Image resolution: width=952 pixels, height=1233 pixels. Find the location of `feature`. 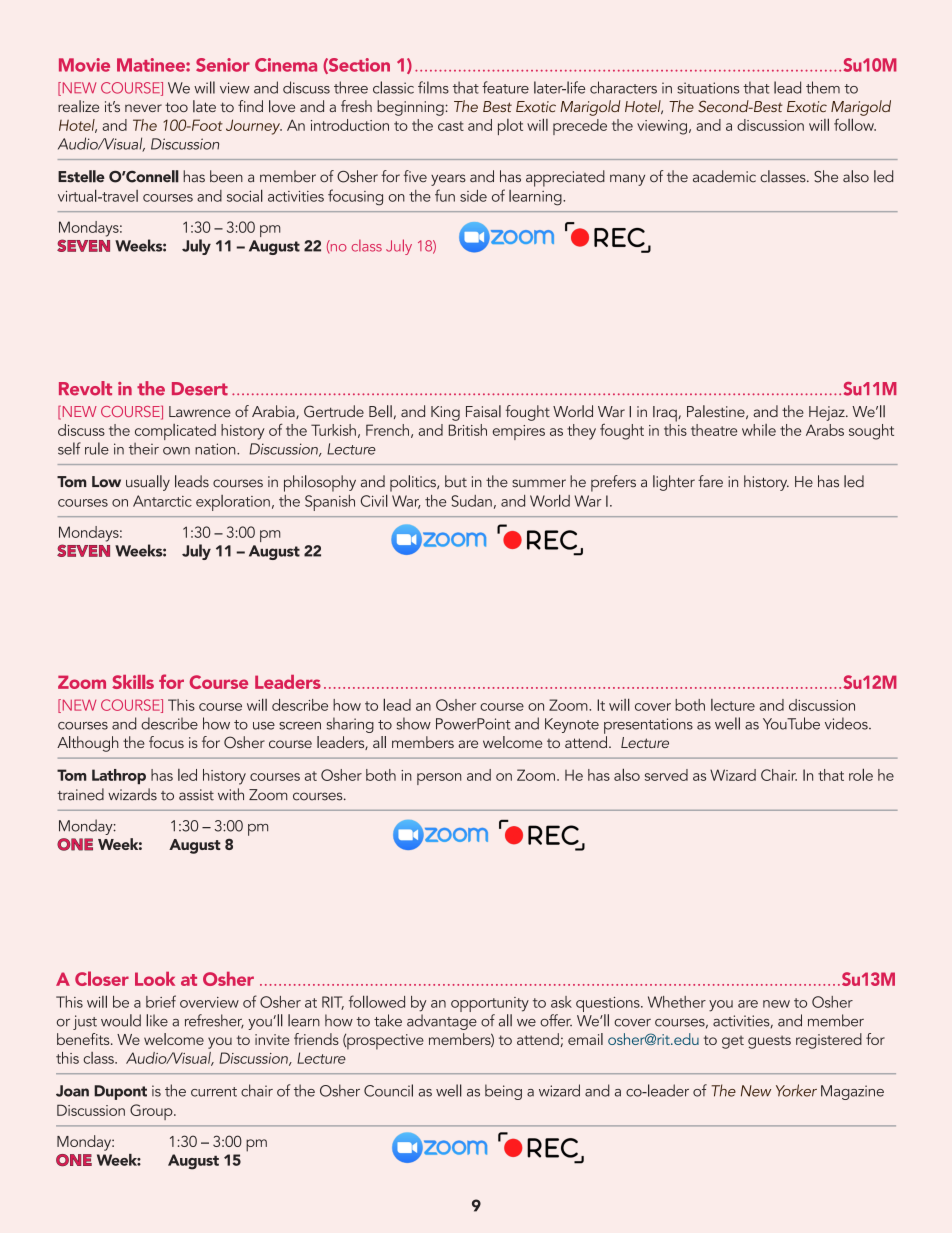

feature is located at coordinates (505, 87).
